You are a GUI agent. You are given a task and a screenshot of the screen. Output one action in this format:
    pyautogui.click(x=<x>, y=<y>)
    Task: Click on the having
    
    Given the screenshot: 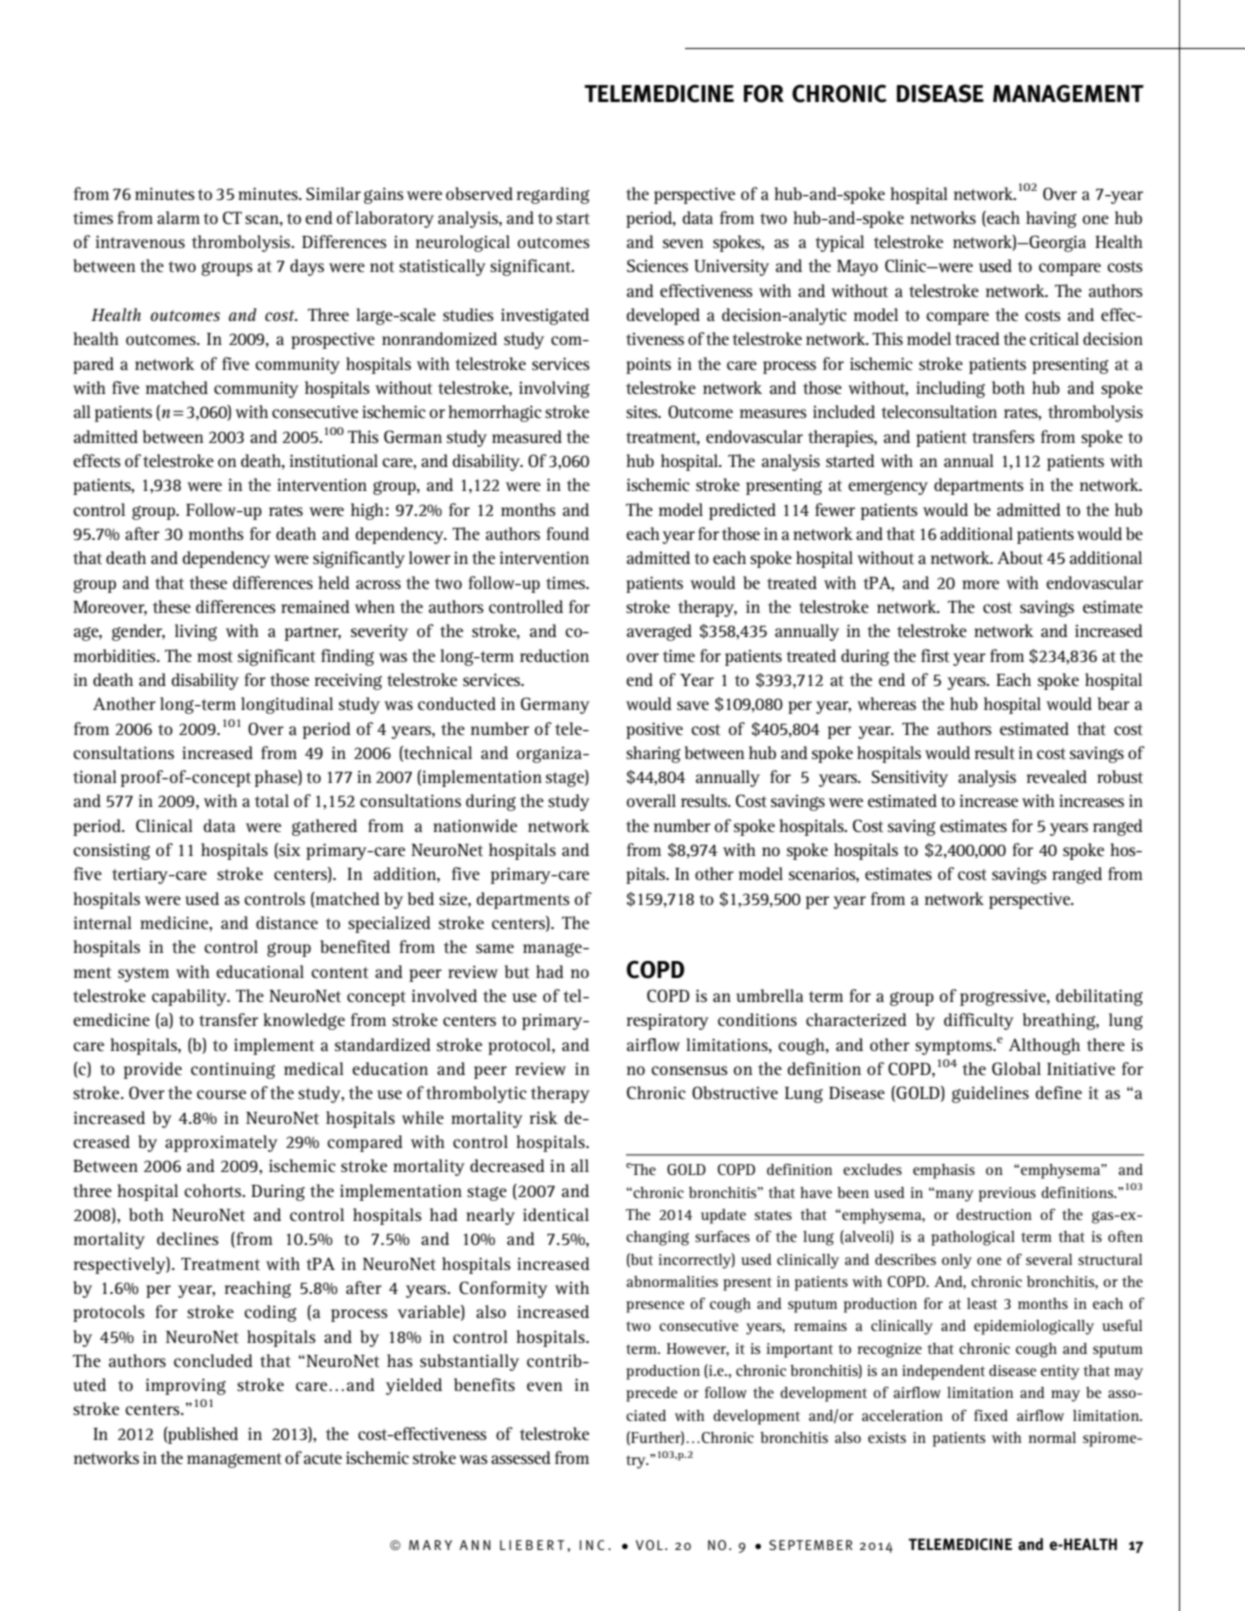 What is the action you would take?
    pyautogui.click(x=1051, y=219)
